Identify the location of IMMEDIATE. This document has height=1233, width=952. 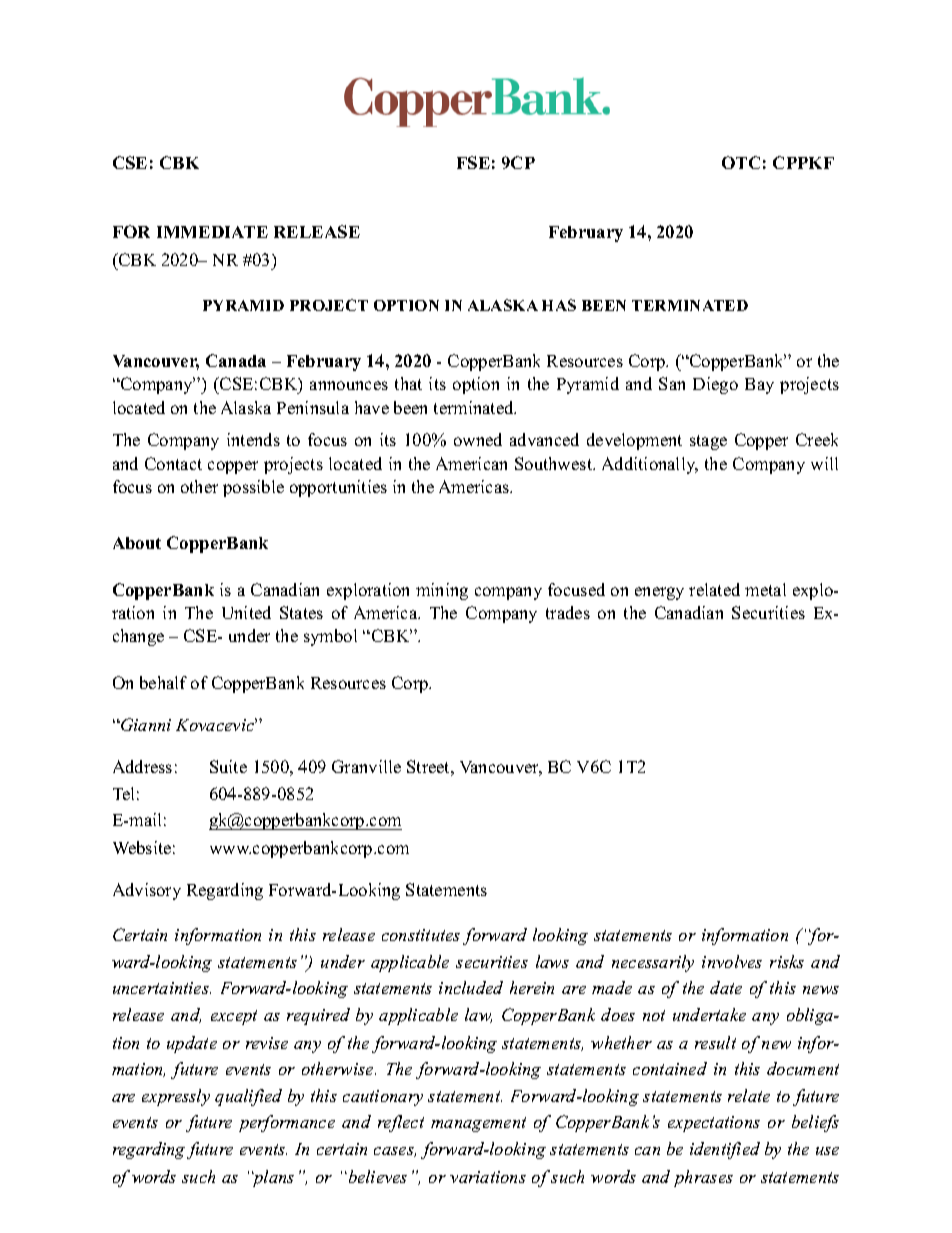
(212, 232).
